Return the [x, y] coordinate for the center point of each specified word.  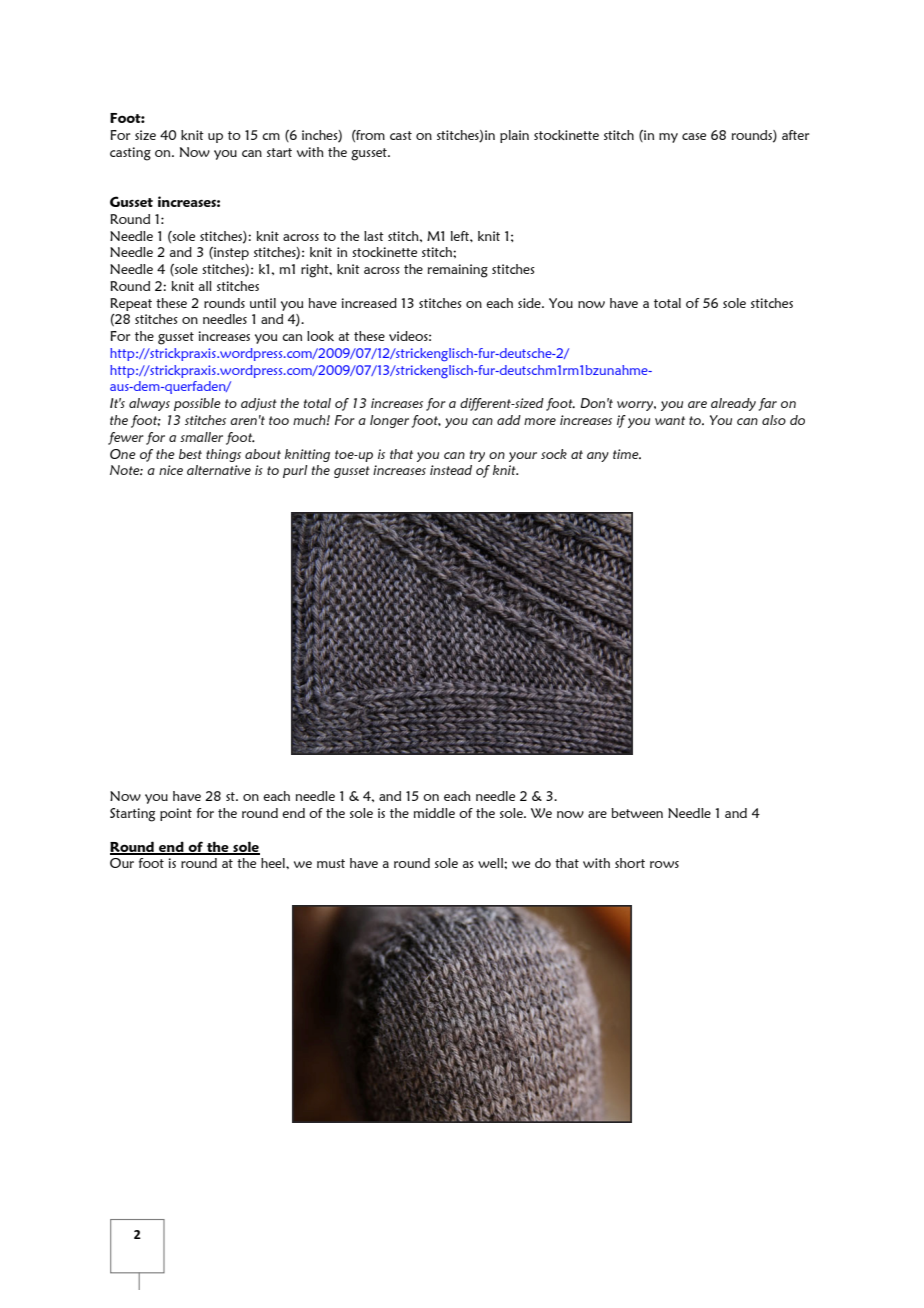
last [374, 236]
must [331, 863]
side [530, 303]
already [733, 404]
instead [451, 470]
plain [514, 136]
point [176, 814]
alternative [219, 470]
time [627, 454]
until [263, 303]
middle [434, 813]
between [637, 813]
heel [274, 863]
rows [664, 864]
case [694, 136]
